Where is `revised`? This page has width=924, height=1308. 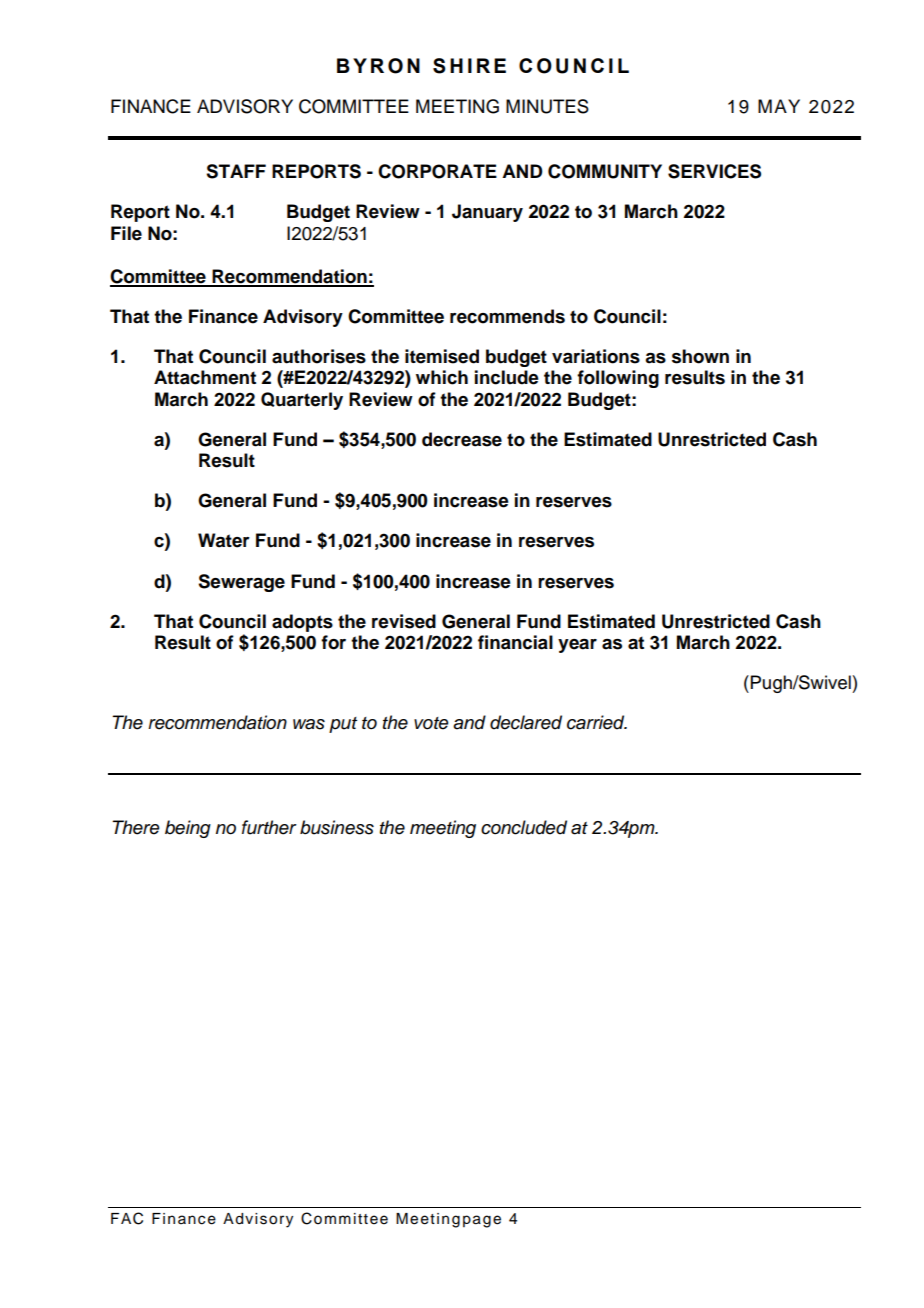
revised is located at coordinates (404, 621).
